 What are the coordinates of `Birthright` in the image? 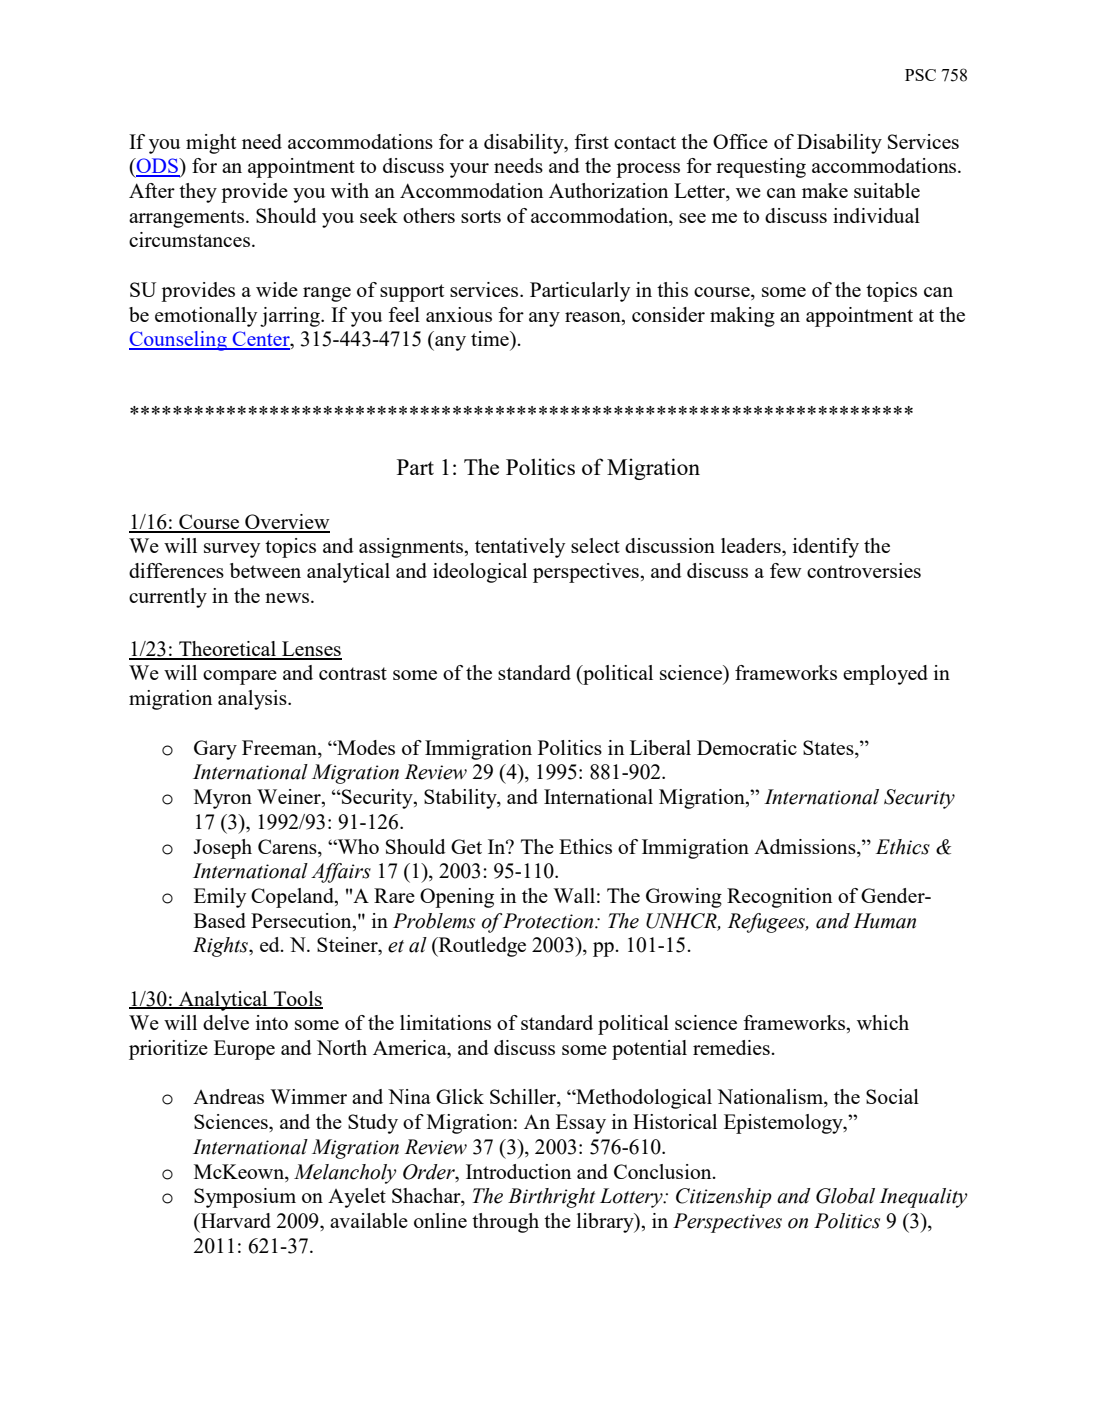 It's located at (551, 1198).
